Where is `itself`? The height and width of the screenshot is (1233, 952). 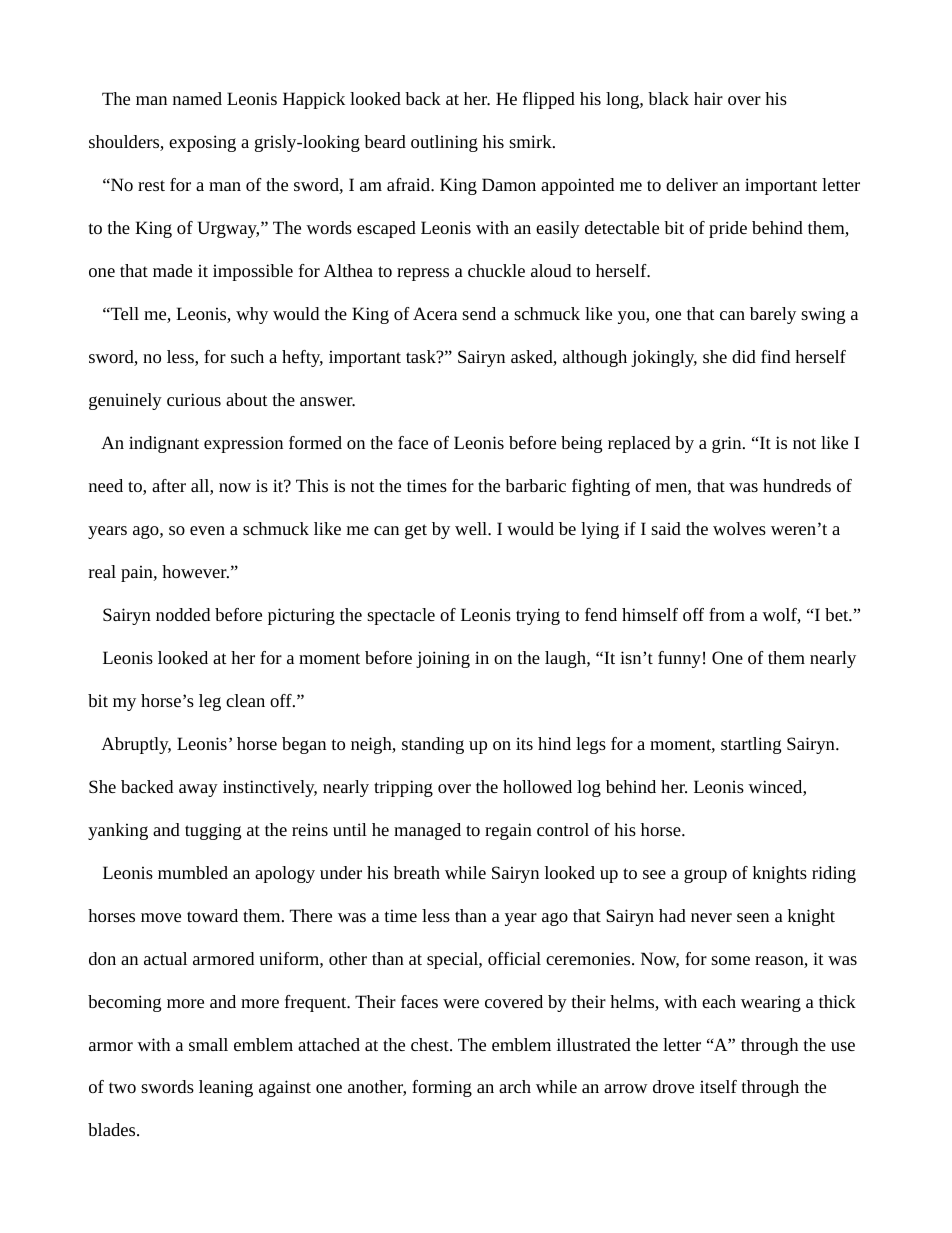
itself is located at coordinates (718, 1086).
